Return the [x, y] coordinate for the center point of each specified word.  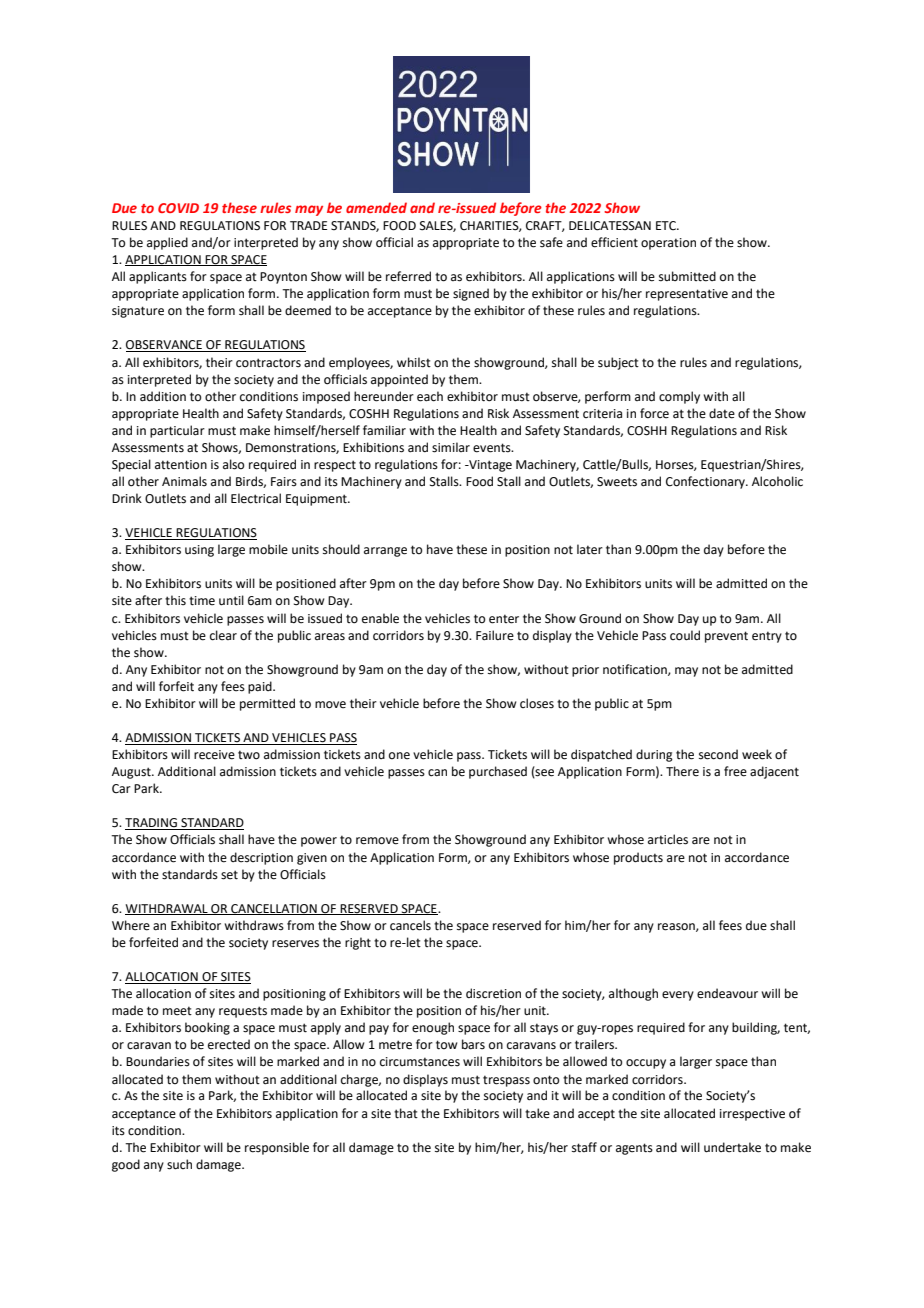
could [685, 635]
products [638, 858]
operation [668, 244]
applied [167, 243]
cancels [410, 925]
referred [408, 276]
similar [451, 447]
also [233, 464]
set [229, 875]
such [179, 1164]
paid [261, 687]
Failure [495, 635]
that [406, 1113]
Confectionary [706, 482]
